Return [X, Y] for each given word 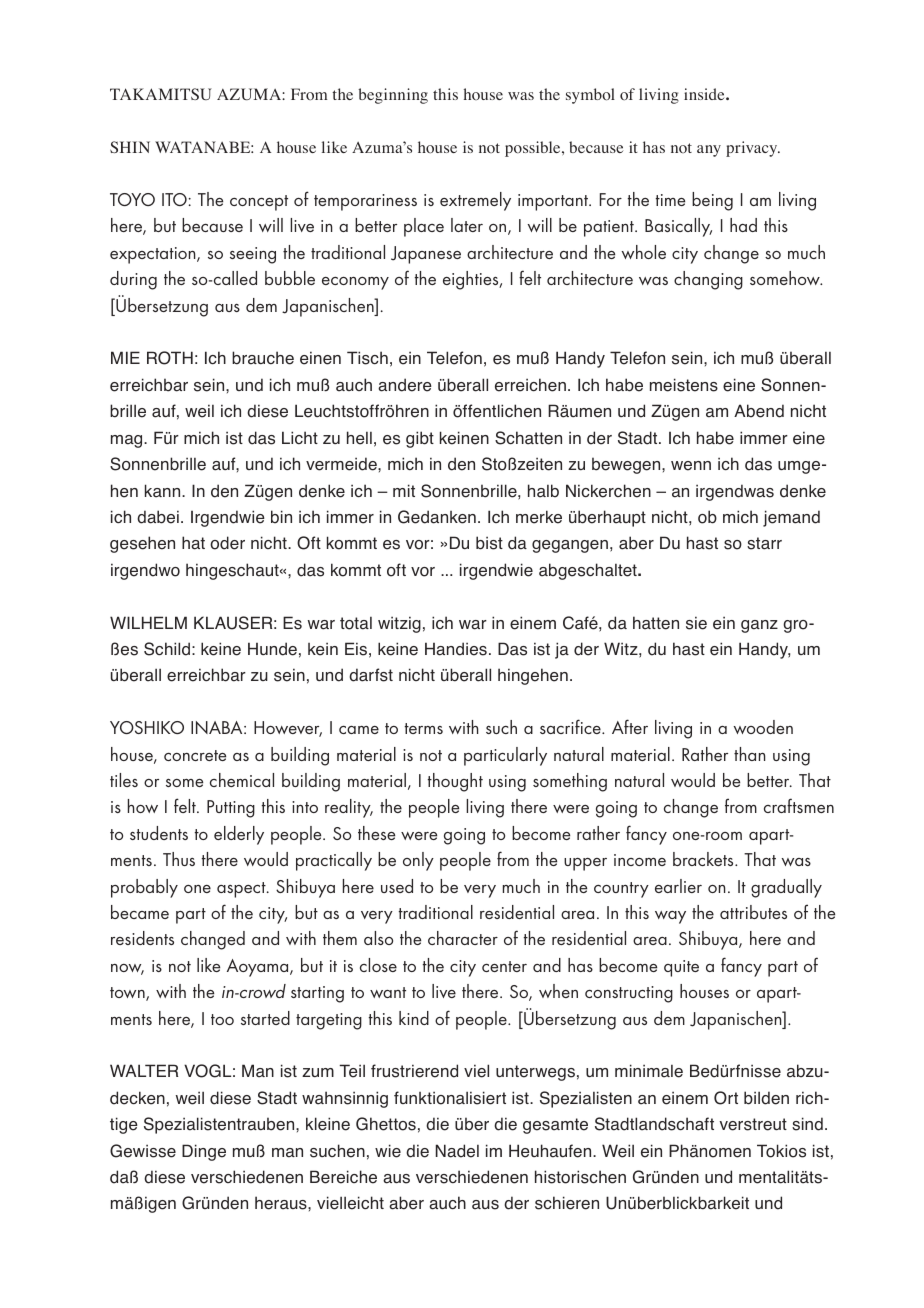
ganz [759, 626]
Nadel [457, 1151]
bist [489, 543]
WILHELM [148, 622]
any [709, 151]
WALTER [144, 1070]
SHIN [130, 147]
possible [534, 149]
